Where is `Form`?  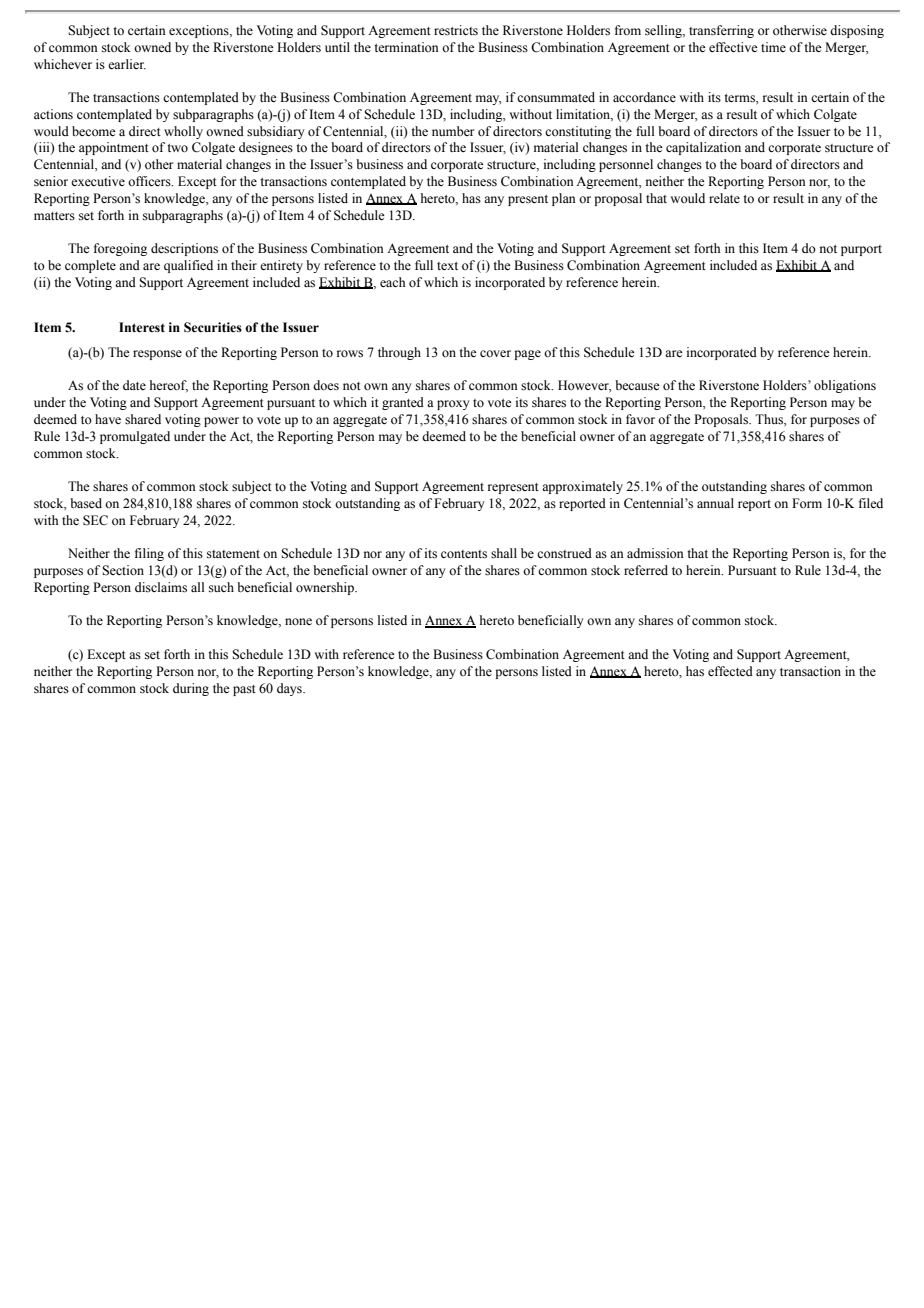 Form is located at coordinates (807, 503).
